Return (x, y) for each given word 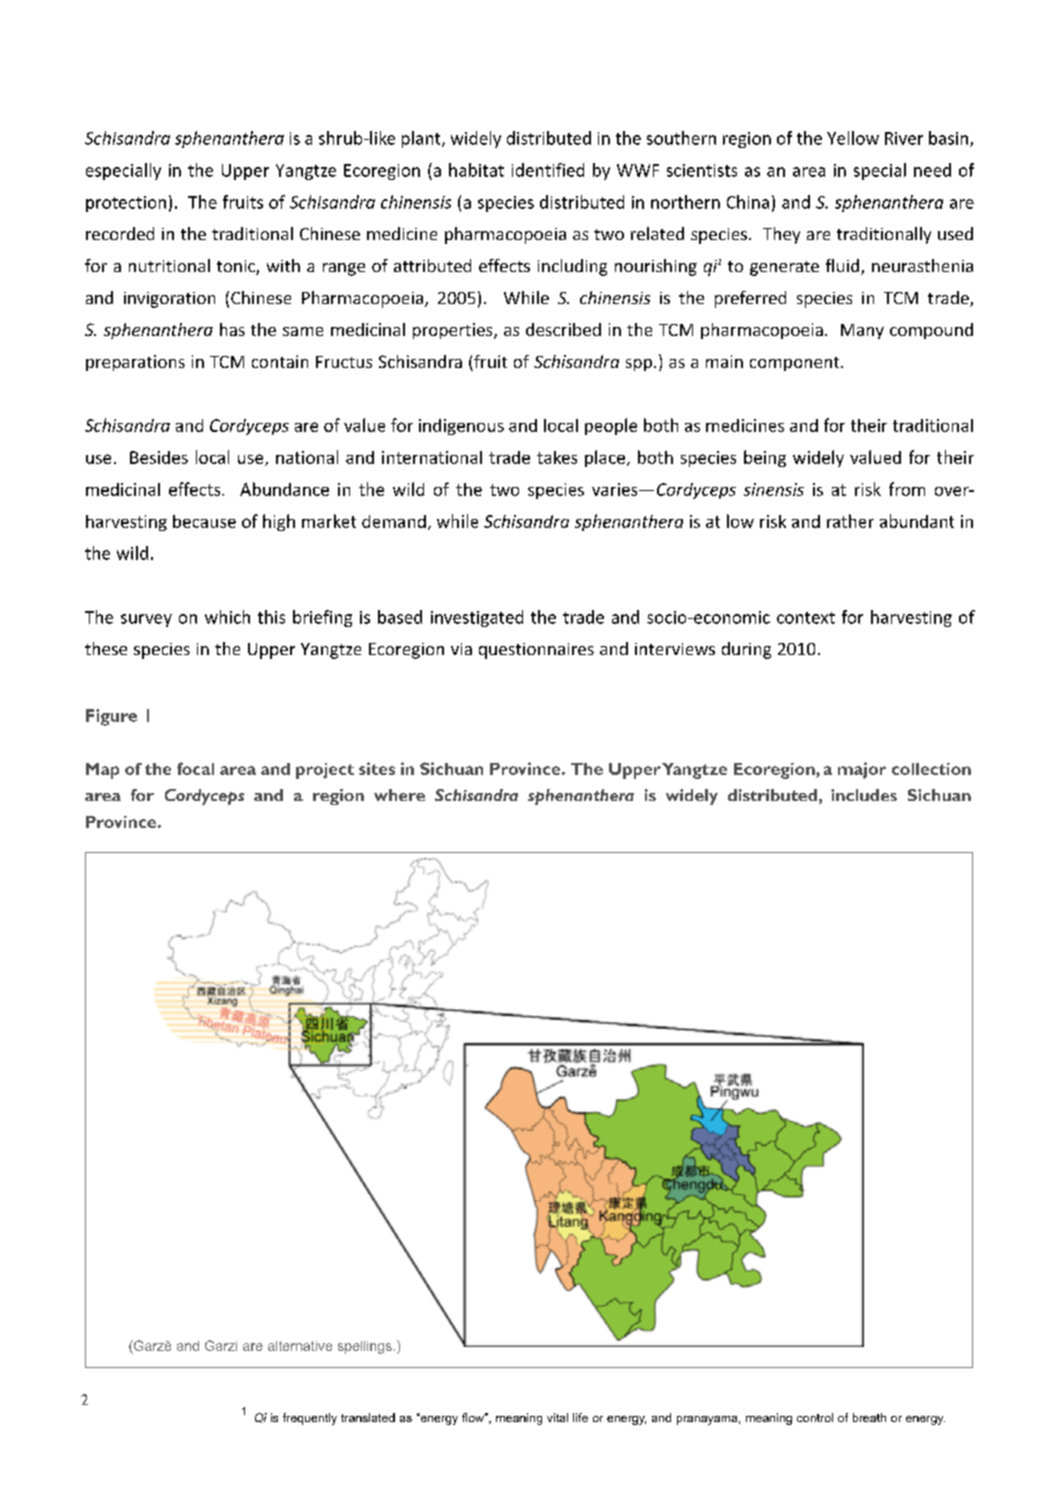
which (227, 617)
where (399, 795)
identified (548, 170)
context (806, 618)
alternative (300, 1346)
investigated (477, 618)
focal (195, 768)
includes (864, 795)
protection (126, 204)
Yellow (853, 138)
